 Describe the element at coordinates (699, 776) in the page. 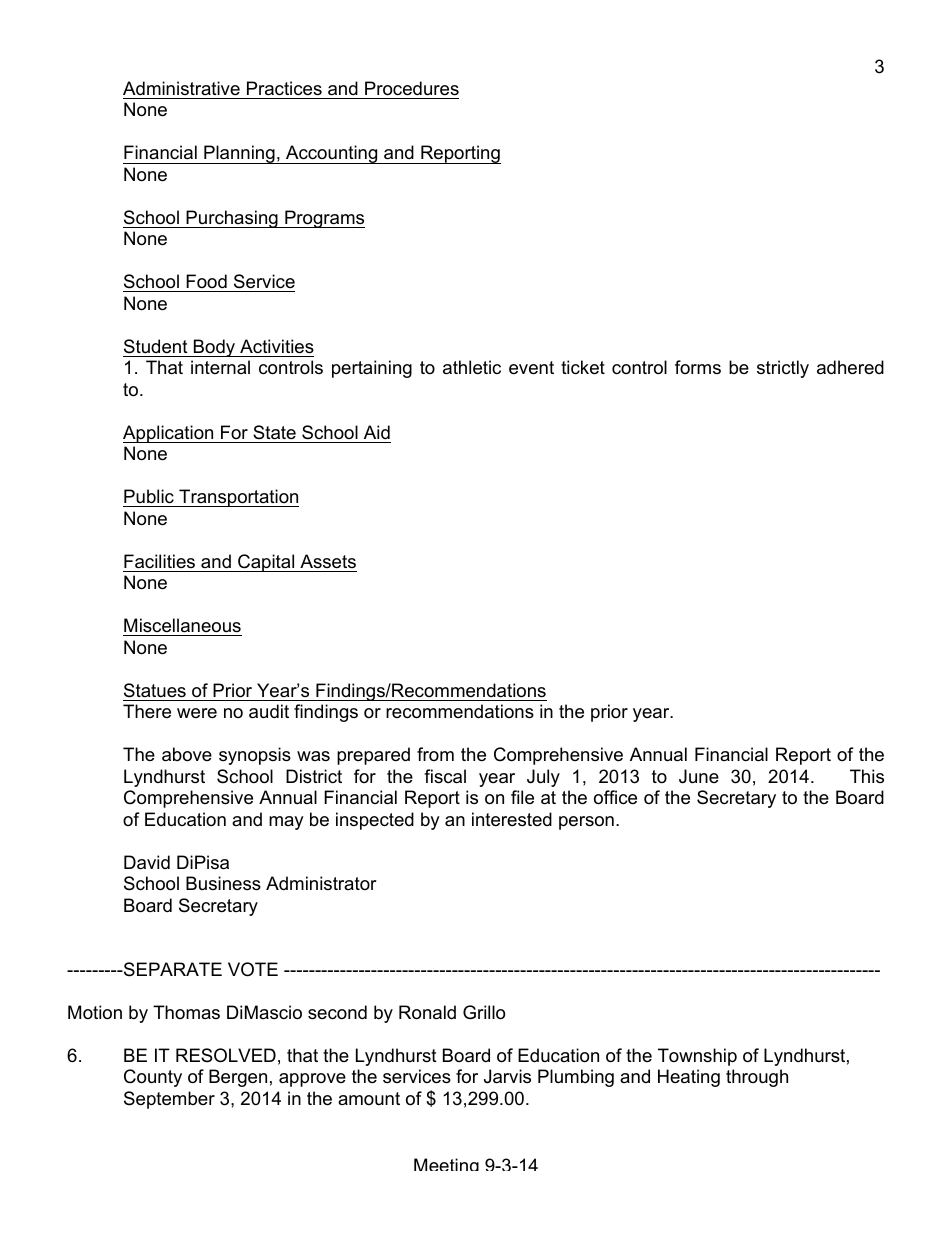

I see `June` at that location.
